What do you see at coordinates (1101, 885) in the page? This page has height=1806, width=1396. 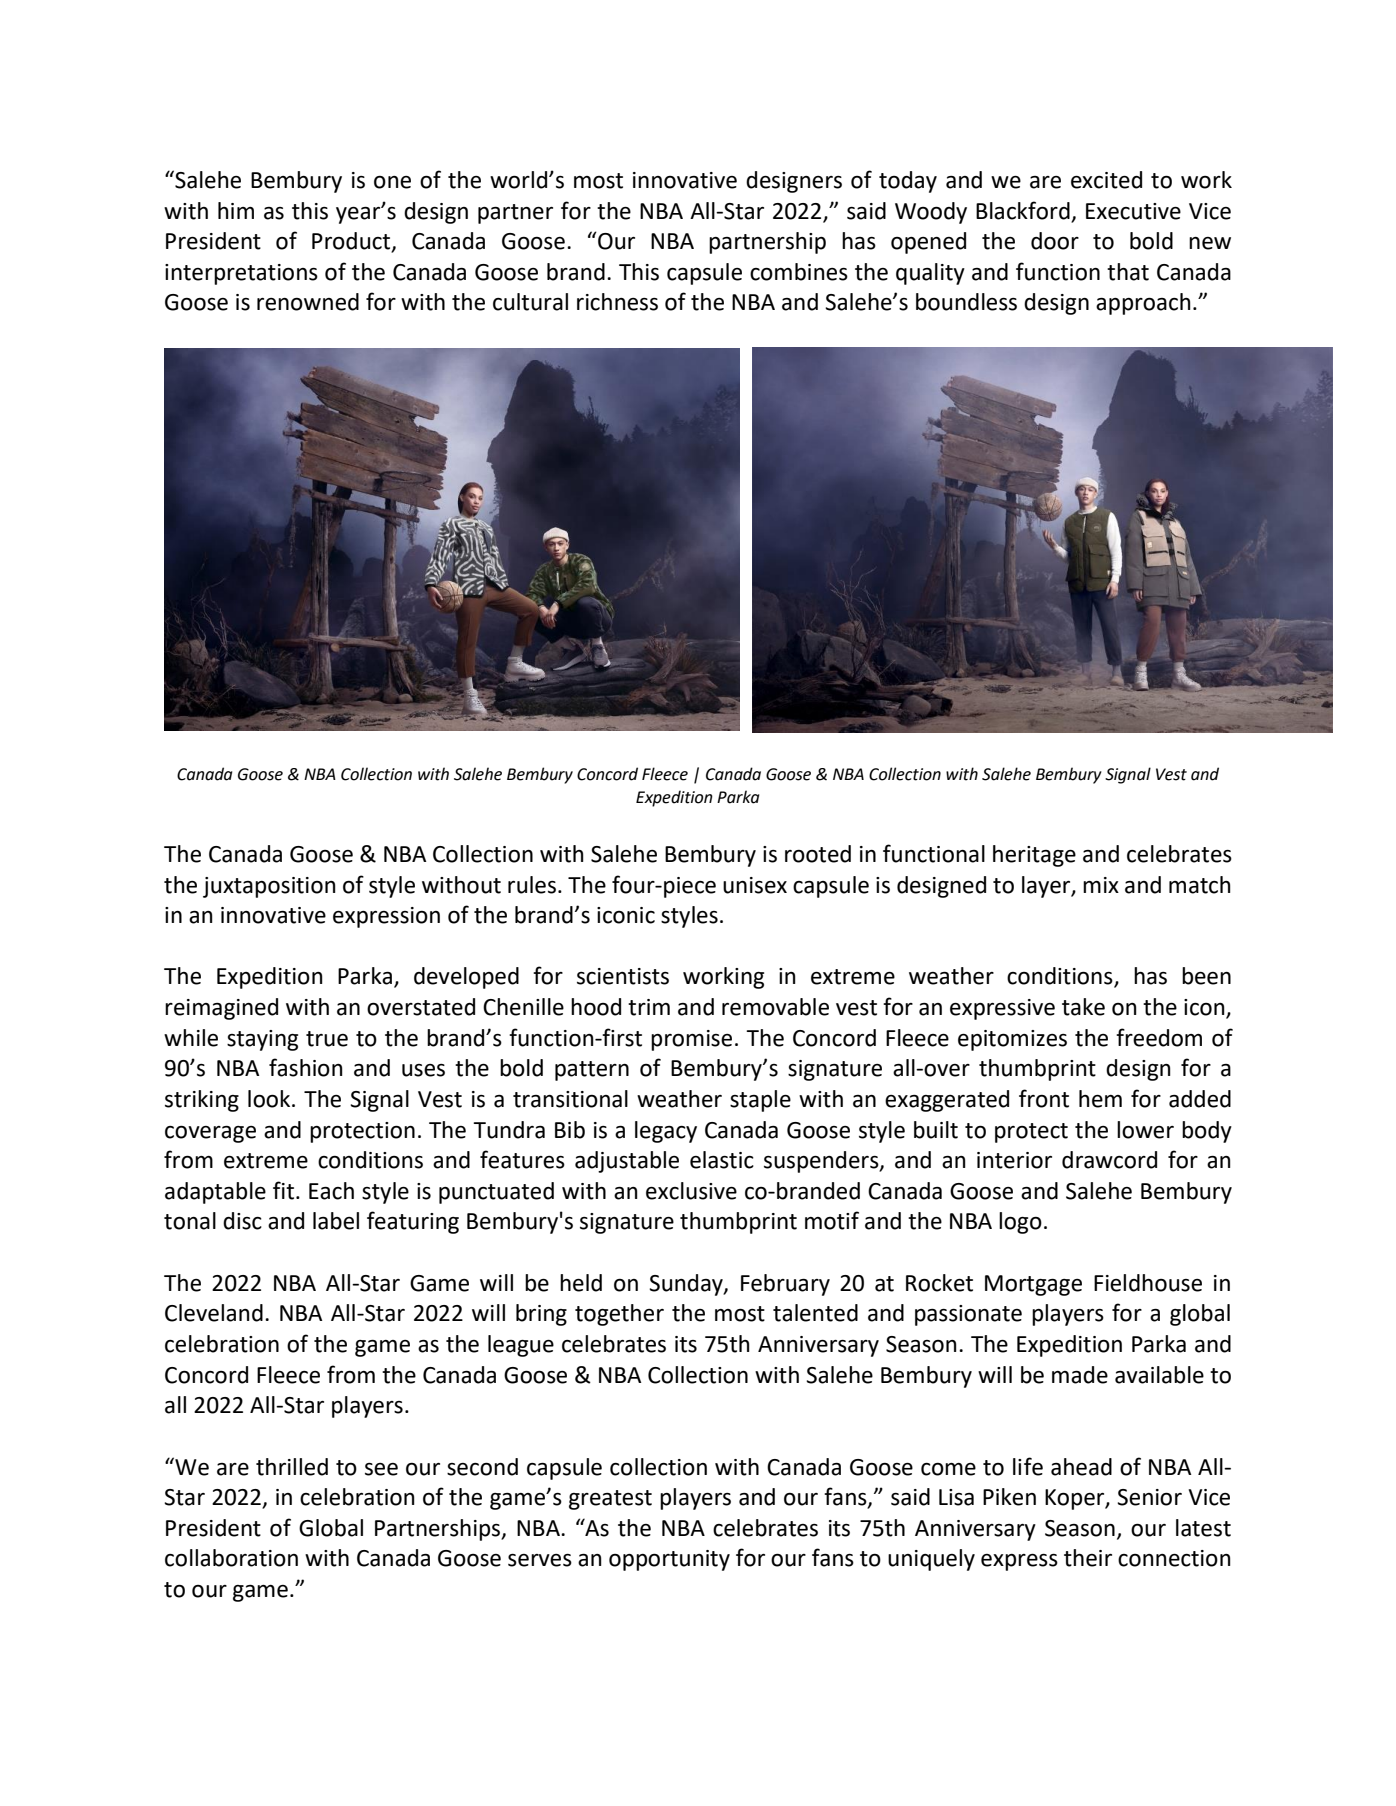 I see `mix` at bounding box center [1101, 885].
